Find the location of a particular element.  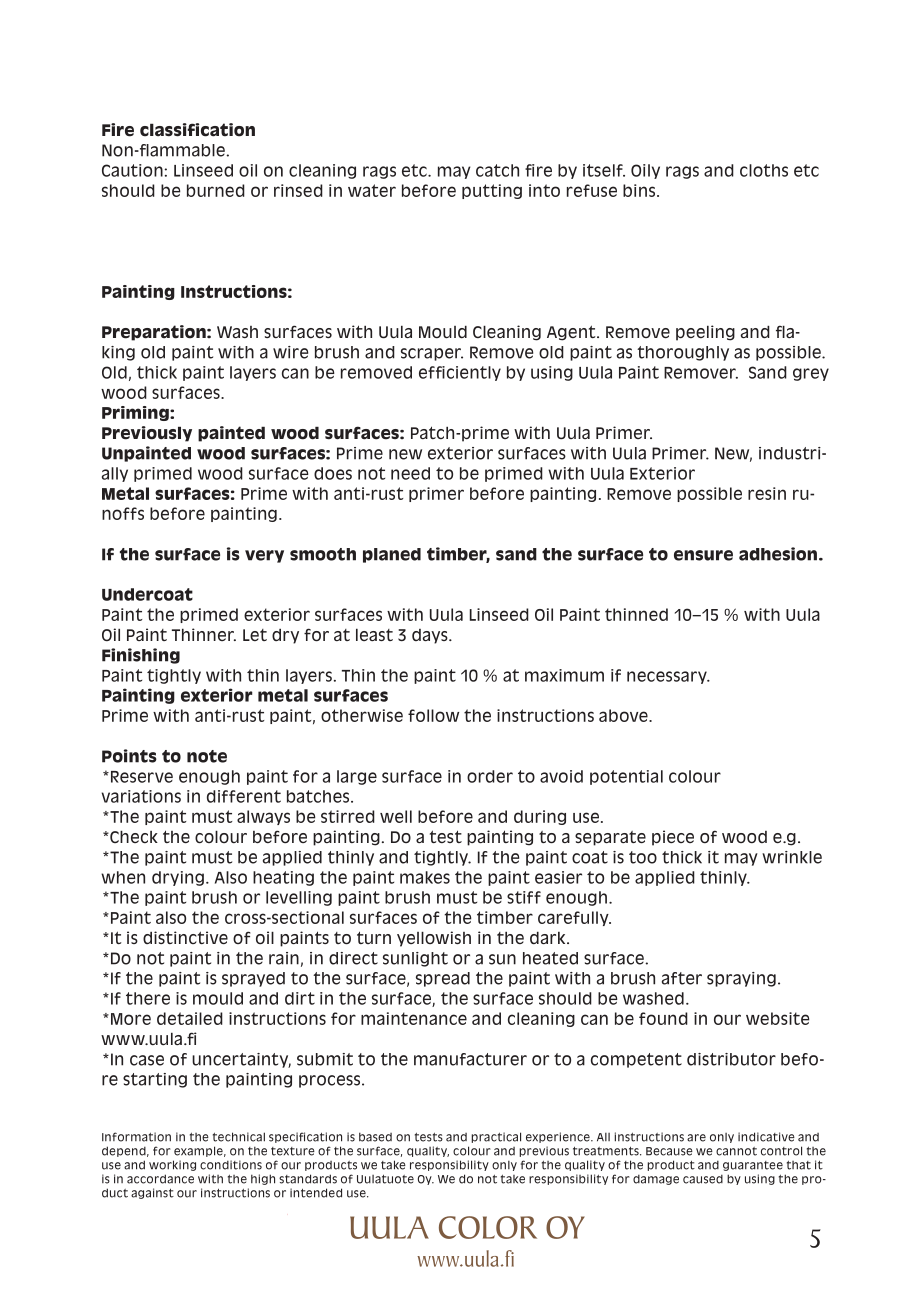

follow is located at coordinates (433, 715).
